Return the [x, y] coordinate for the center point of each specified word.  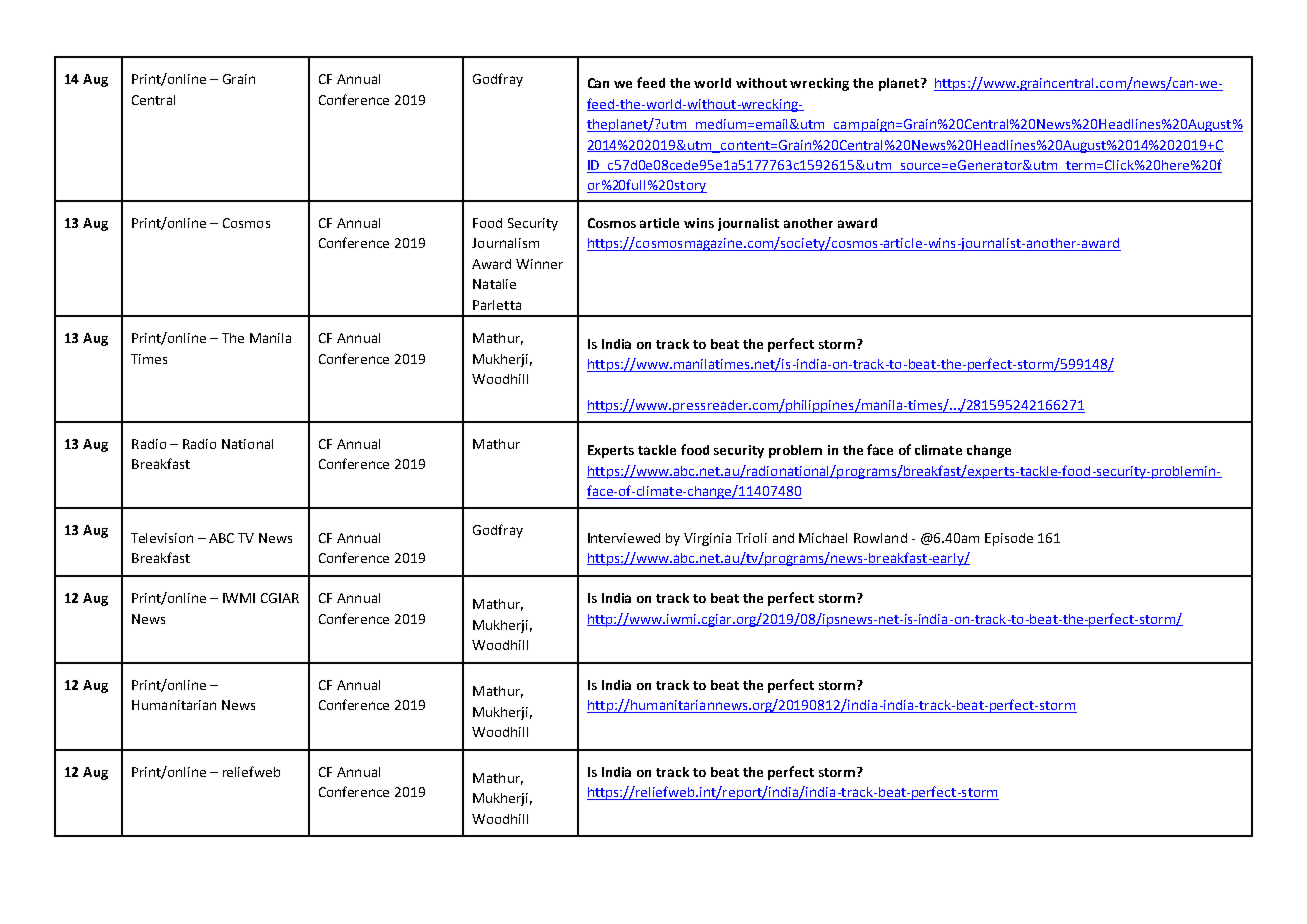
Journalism [505, 243]
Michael [823, 538]
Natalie [494, 284]
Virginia [707, 539]
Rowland [880, 538]
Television [162, 538]
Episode [1009, 539]
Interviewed [624, 538]
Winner [539, 264]
